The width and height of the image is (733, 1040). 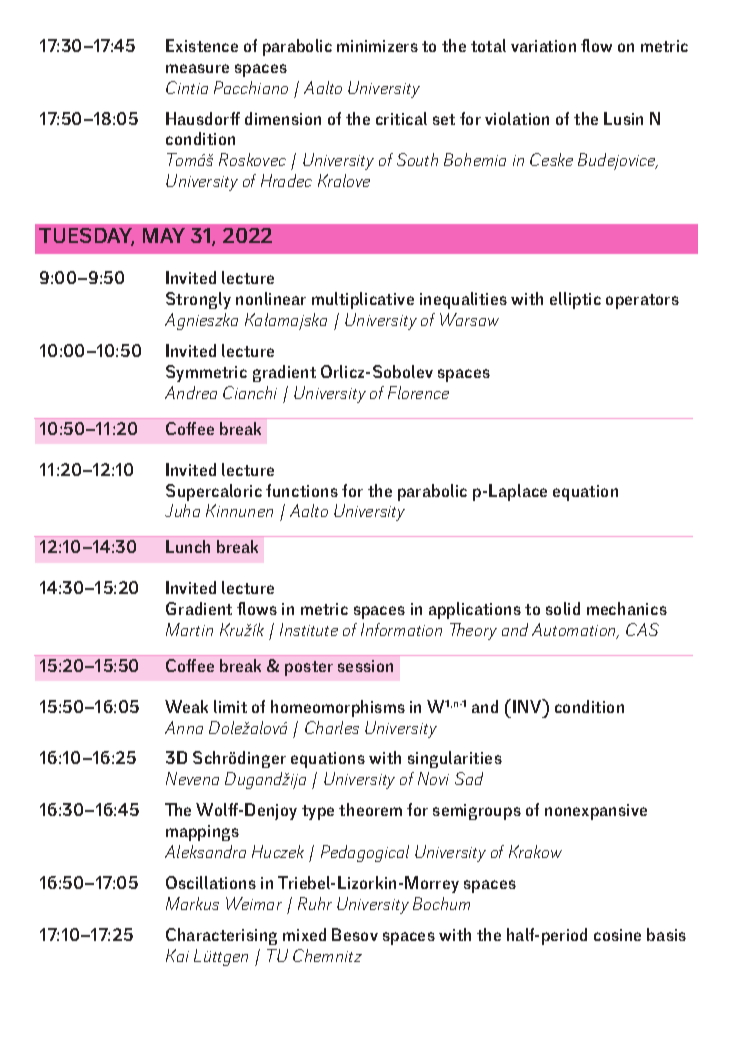 I want to click on elliptic, so click(x=575, y=300).
